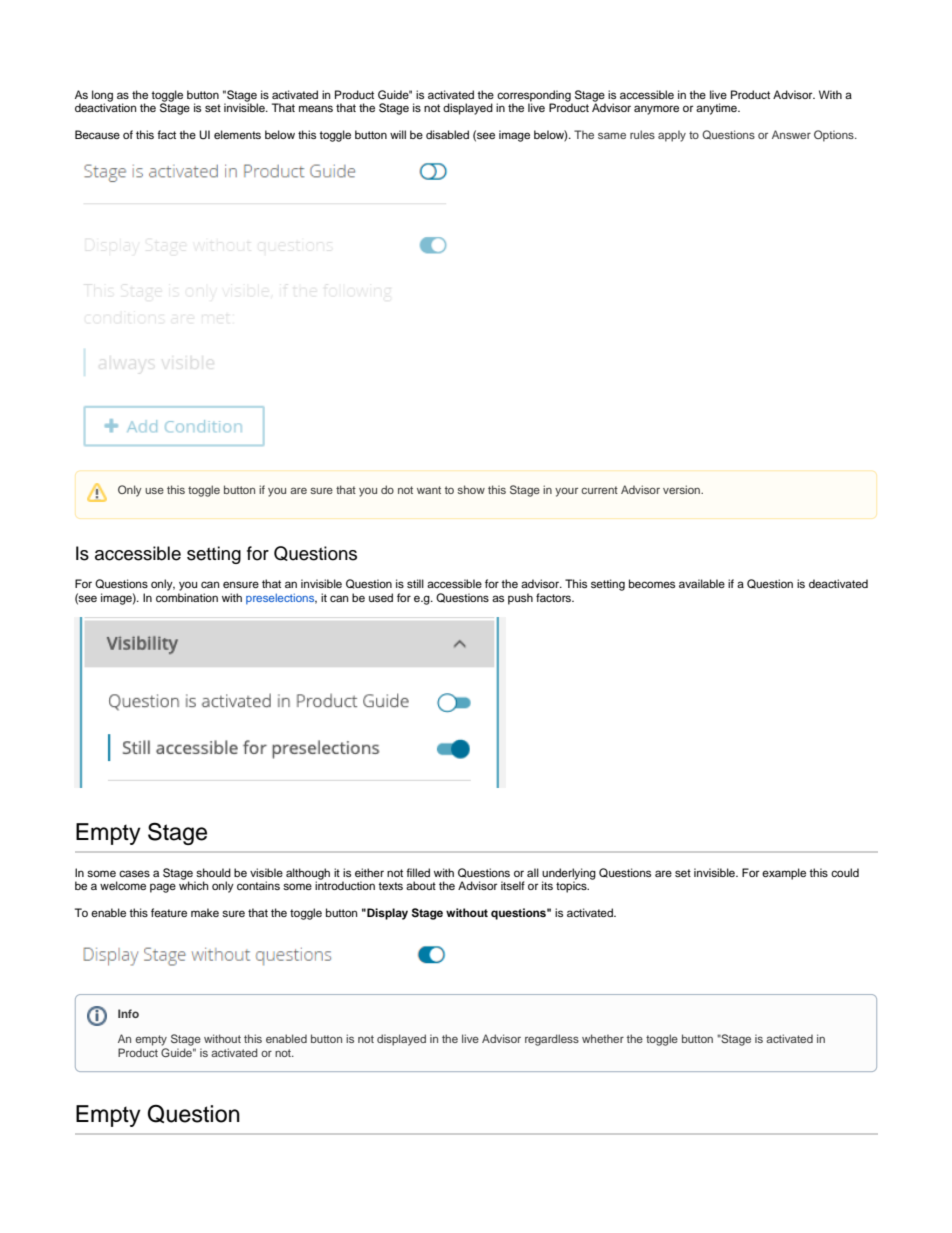 This image has width=952, height=1233. What do you see at coordinates (520, 599) in the image?
I see `push` at bounding box center [520, 599].
